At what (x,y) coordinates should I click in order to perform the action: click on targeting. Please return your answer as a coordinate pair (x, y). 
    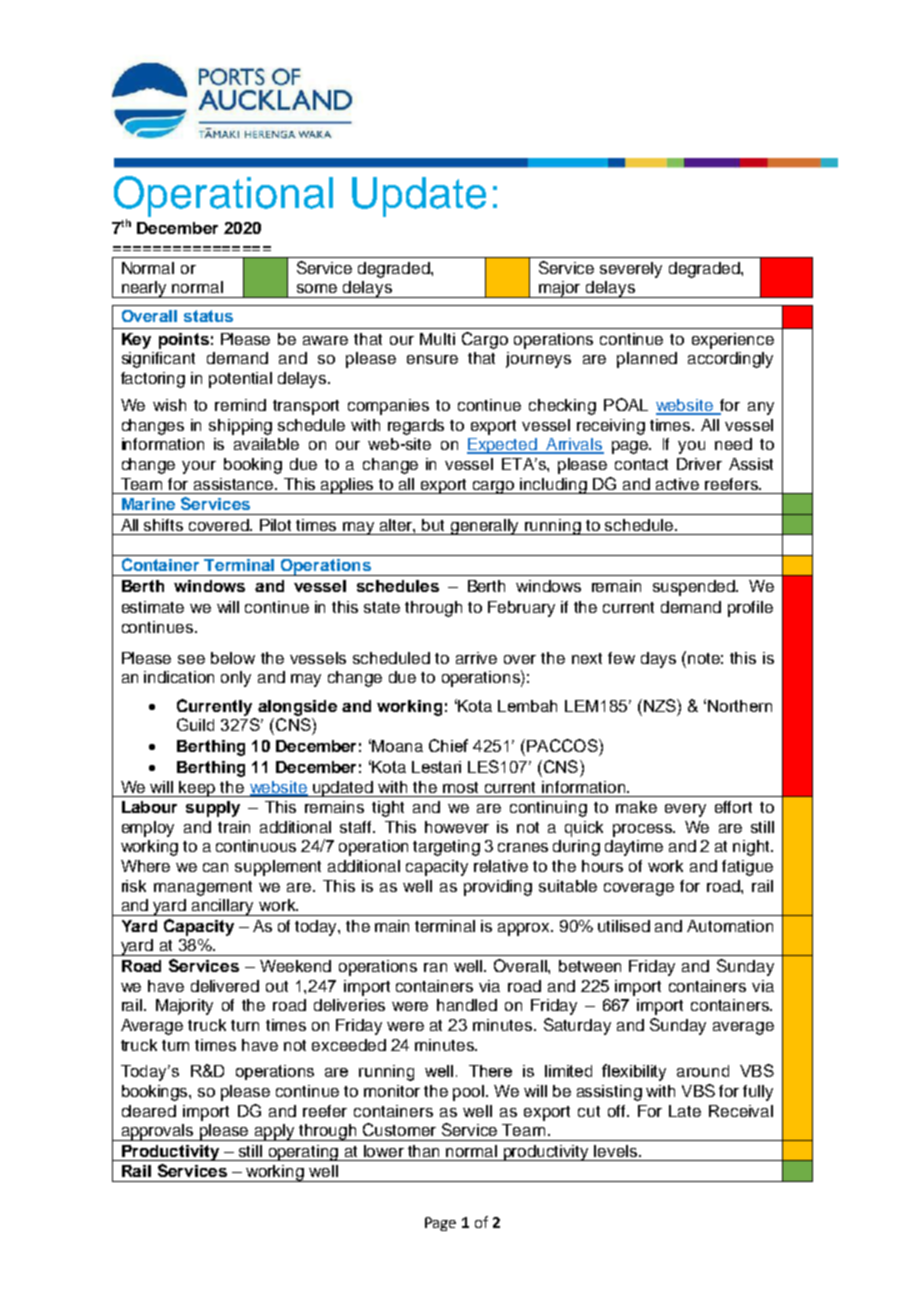
    Looking at the image, I should click on (446, 848).
